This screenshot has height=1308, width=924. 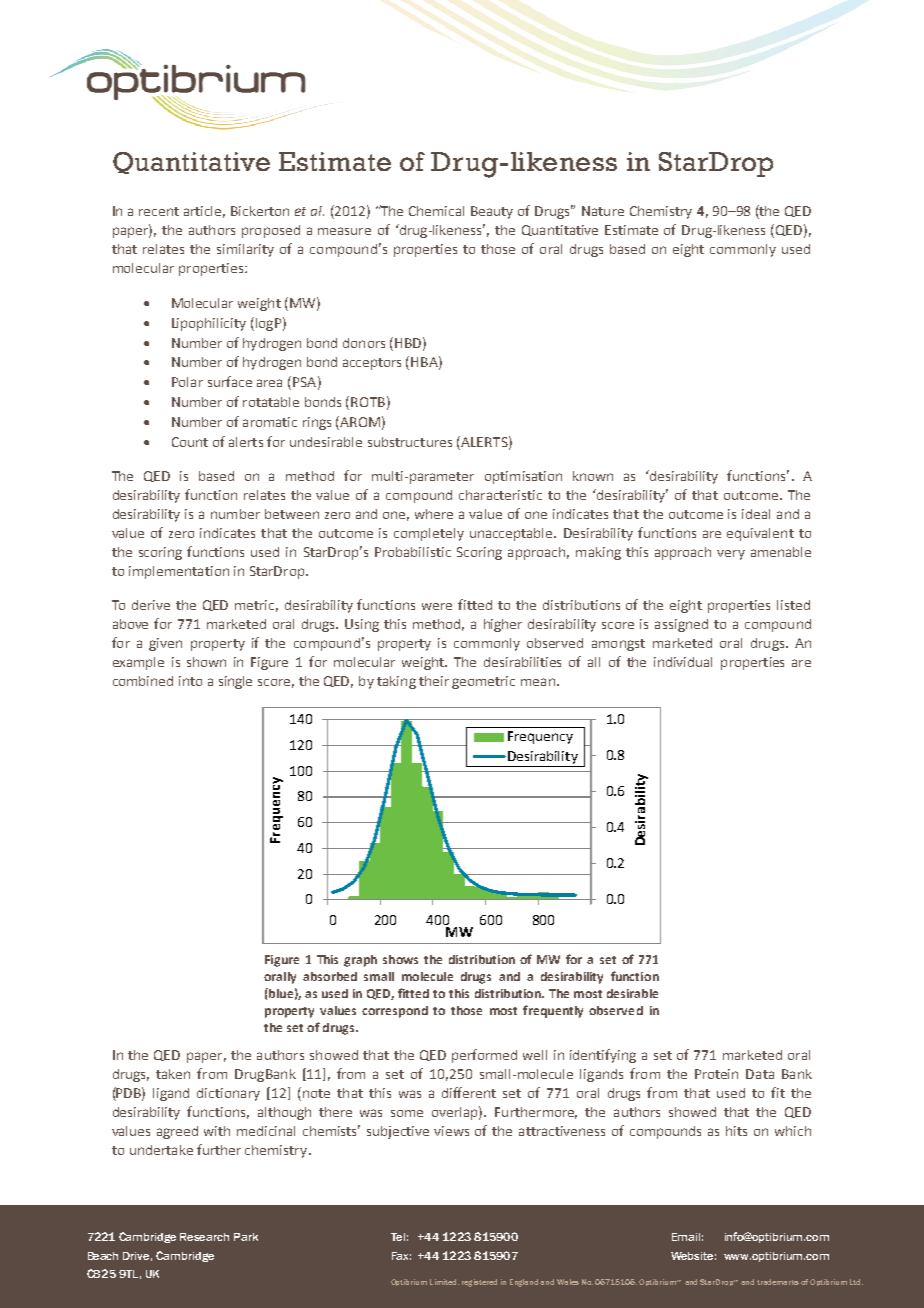 What do you see at coordinates (245, 250) in the screenshot?
I see `similarity` at bounding box center [245, 250].
